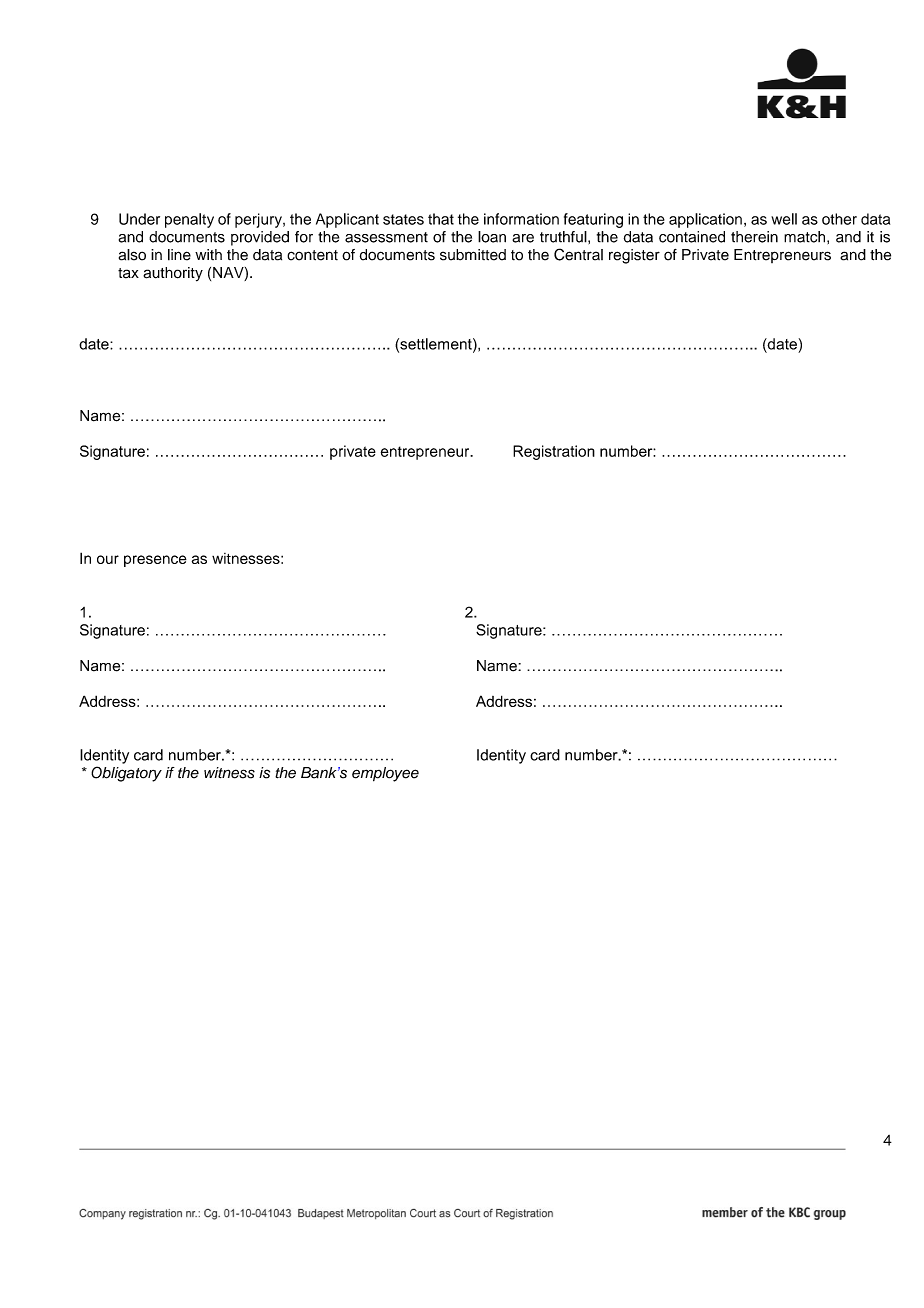 The height and width of the image is (1308, 924). Describe the element at coordinates (128, 273) in the image. I see `tax` at that location.
